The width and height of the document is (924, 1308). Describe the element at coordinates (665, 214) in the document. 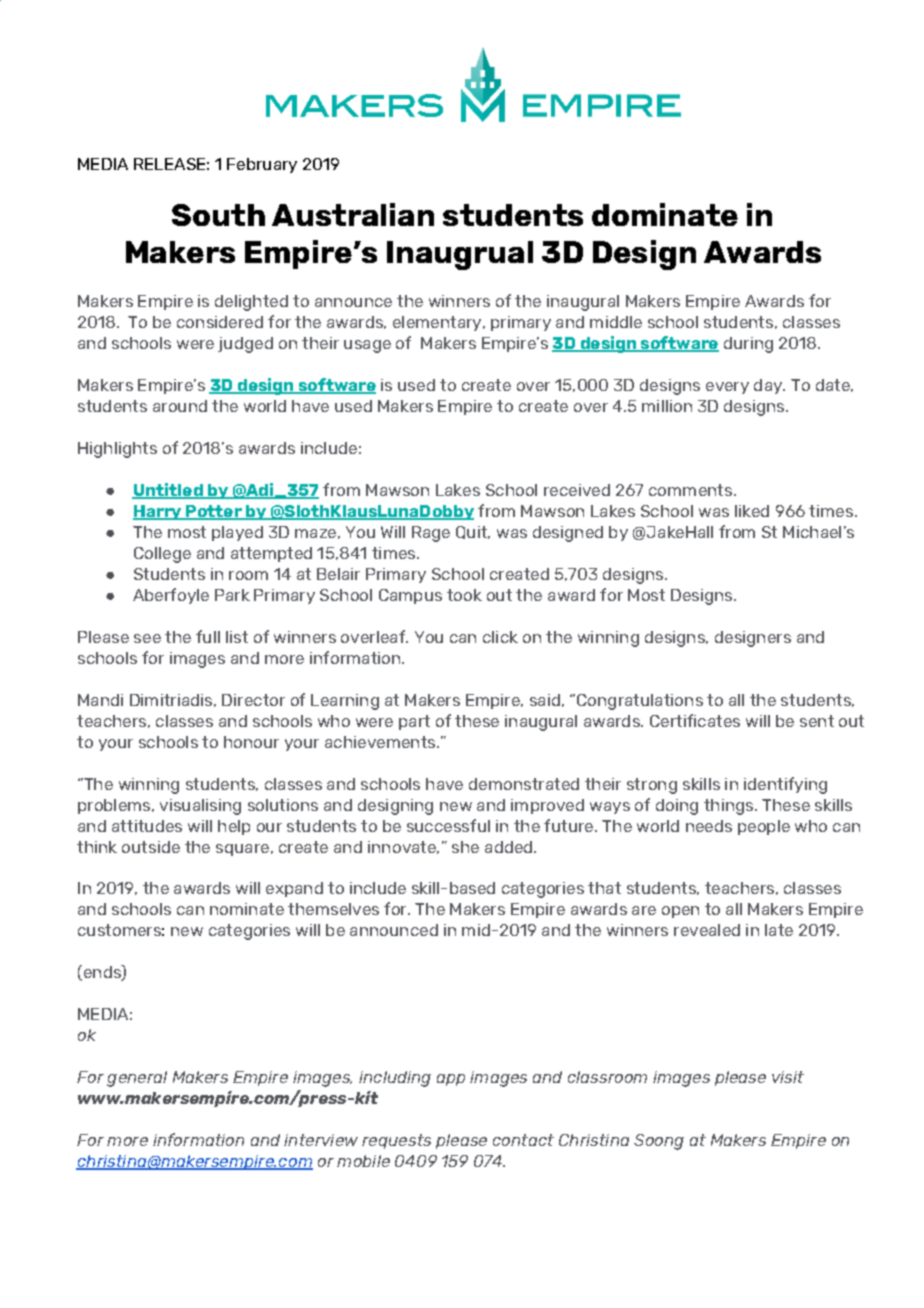

I see `dominate` at that location.
